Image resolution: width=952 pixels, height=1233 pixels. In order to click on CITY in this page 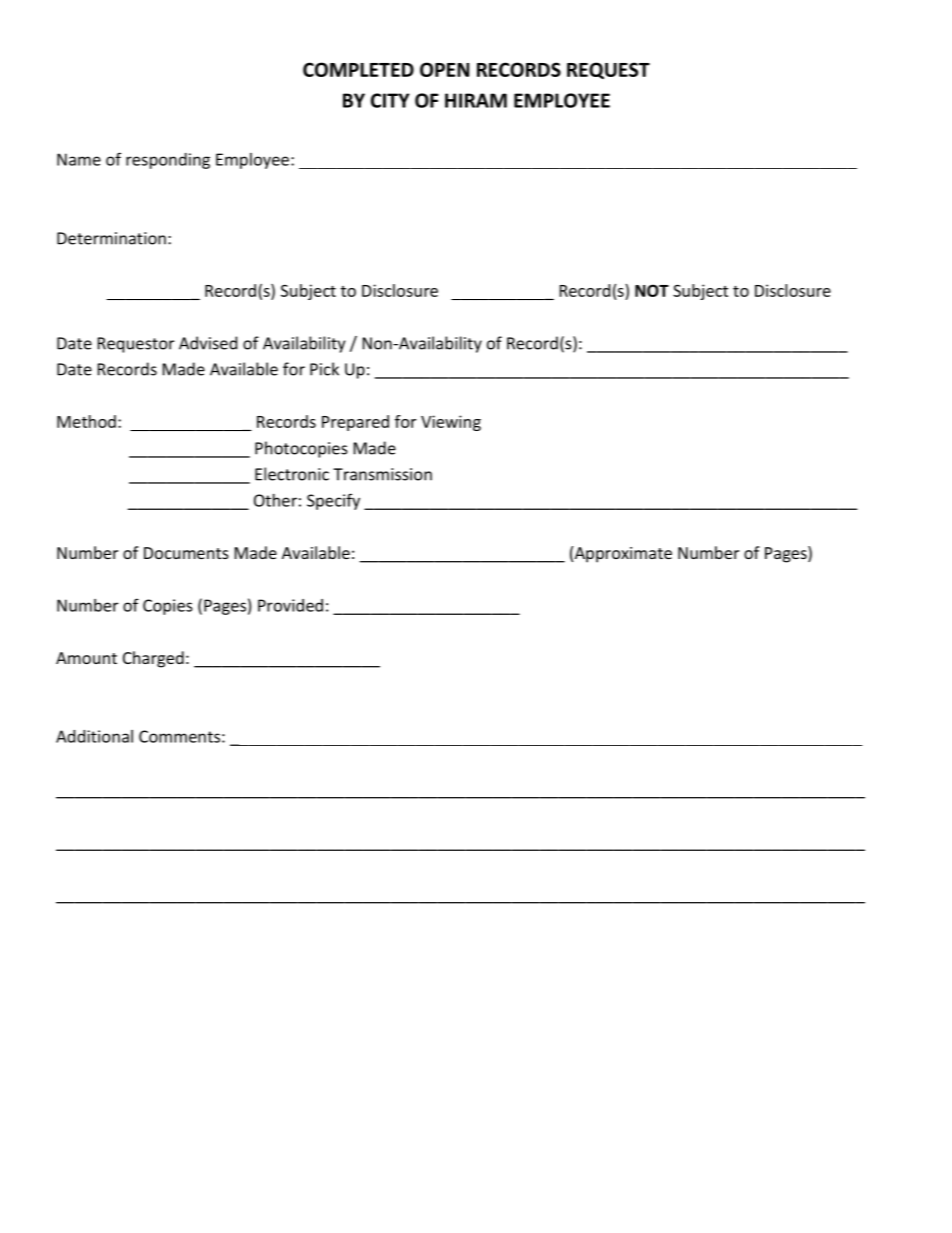, I will do `click(390, 100)`.
